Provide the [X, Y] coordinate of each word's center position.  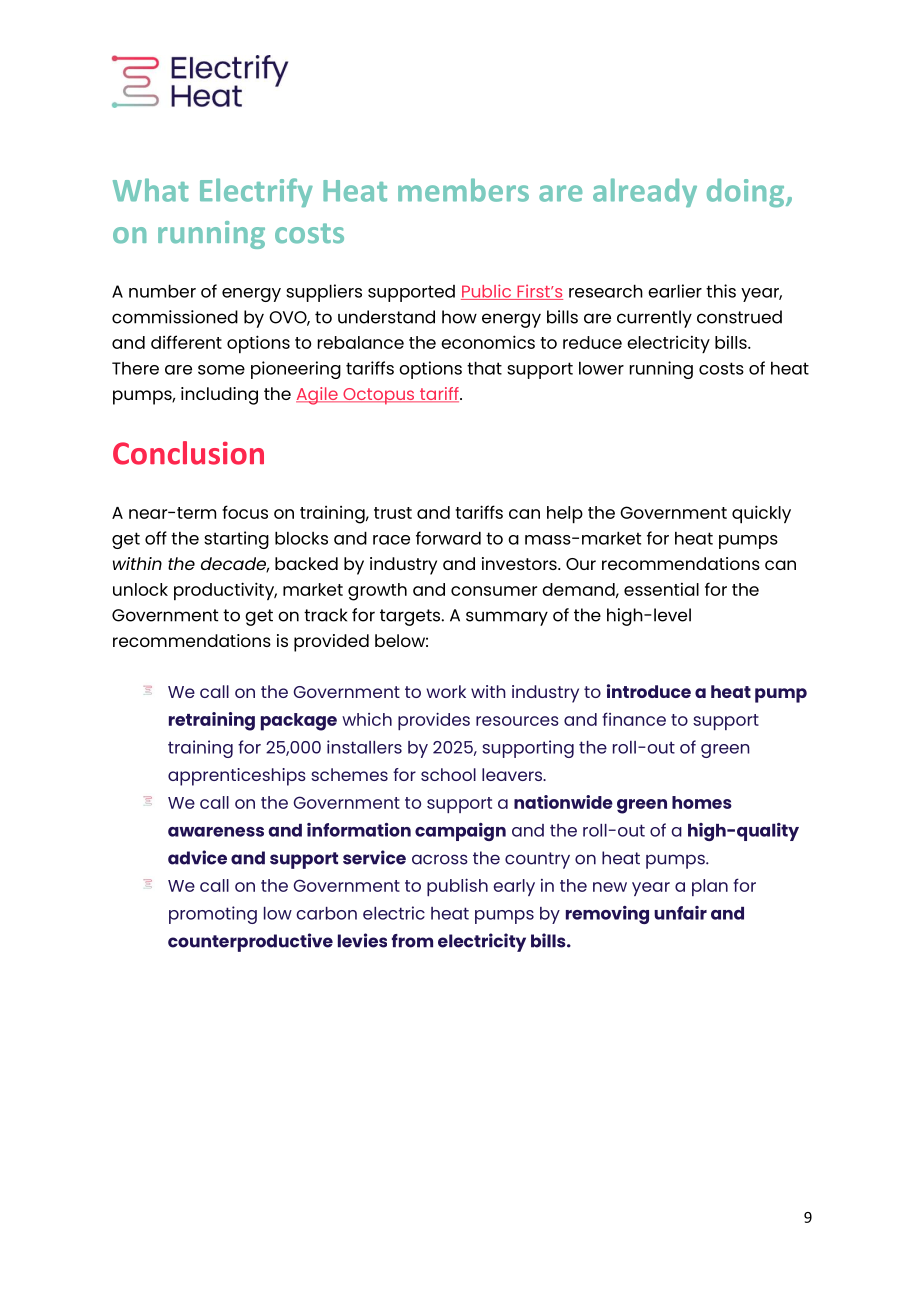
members [463, 190]
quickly [761, 514]
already [645, 192]
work [446, 691]
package [299, 722]
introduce [649, 691]
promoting [213, 915]
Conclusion [188, 453]
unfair [680, 913]
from [412, 941]
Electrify [256, 192]
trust [393, 513]
